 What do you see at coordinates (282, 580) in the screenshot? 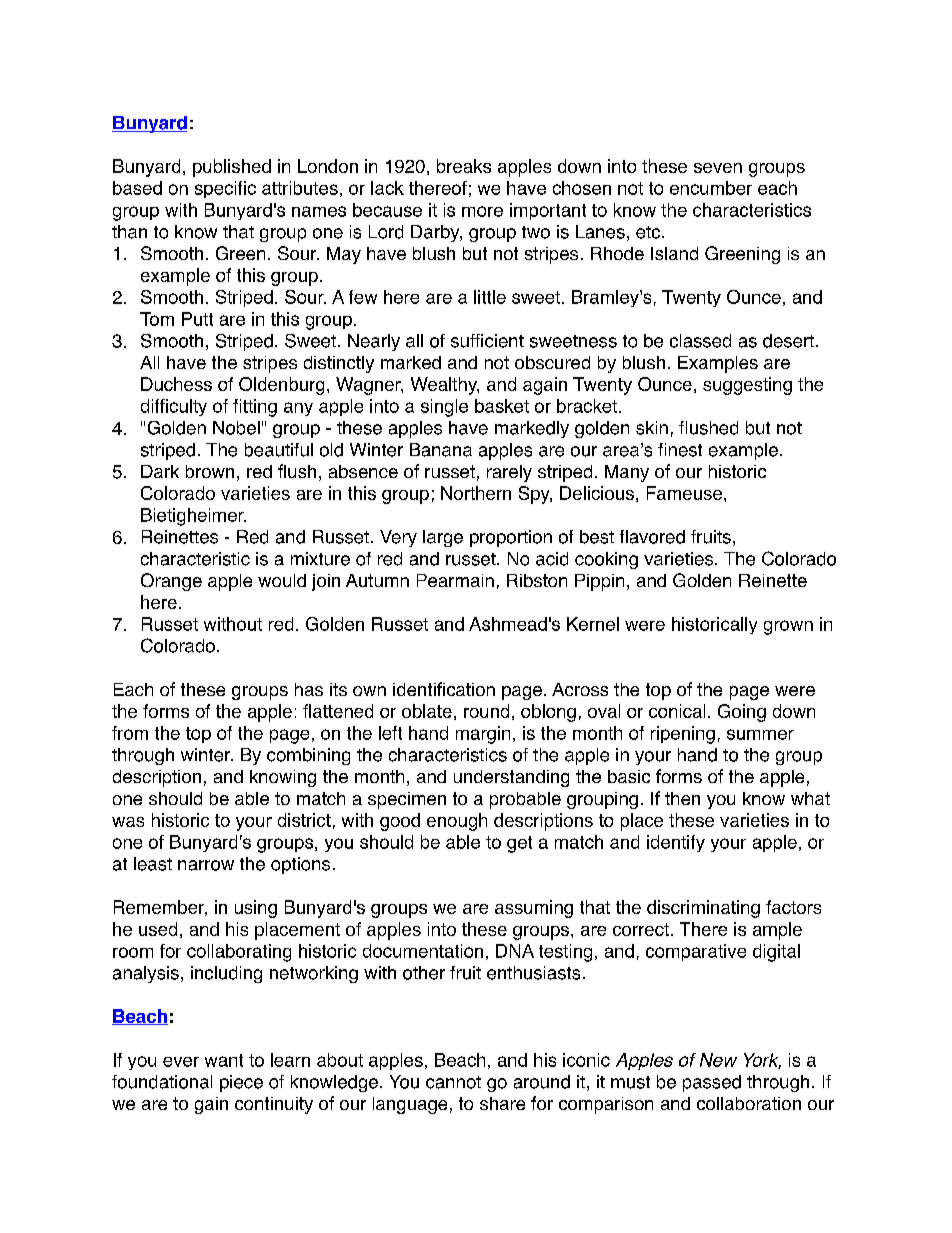
I see `would` at bounding box center [282, 580].
